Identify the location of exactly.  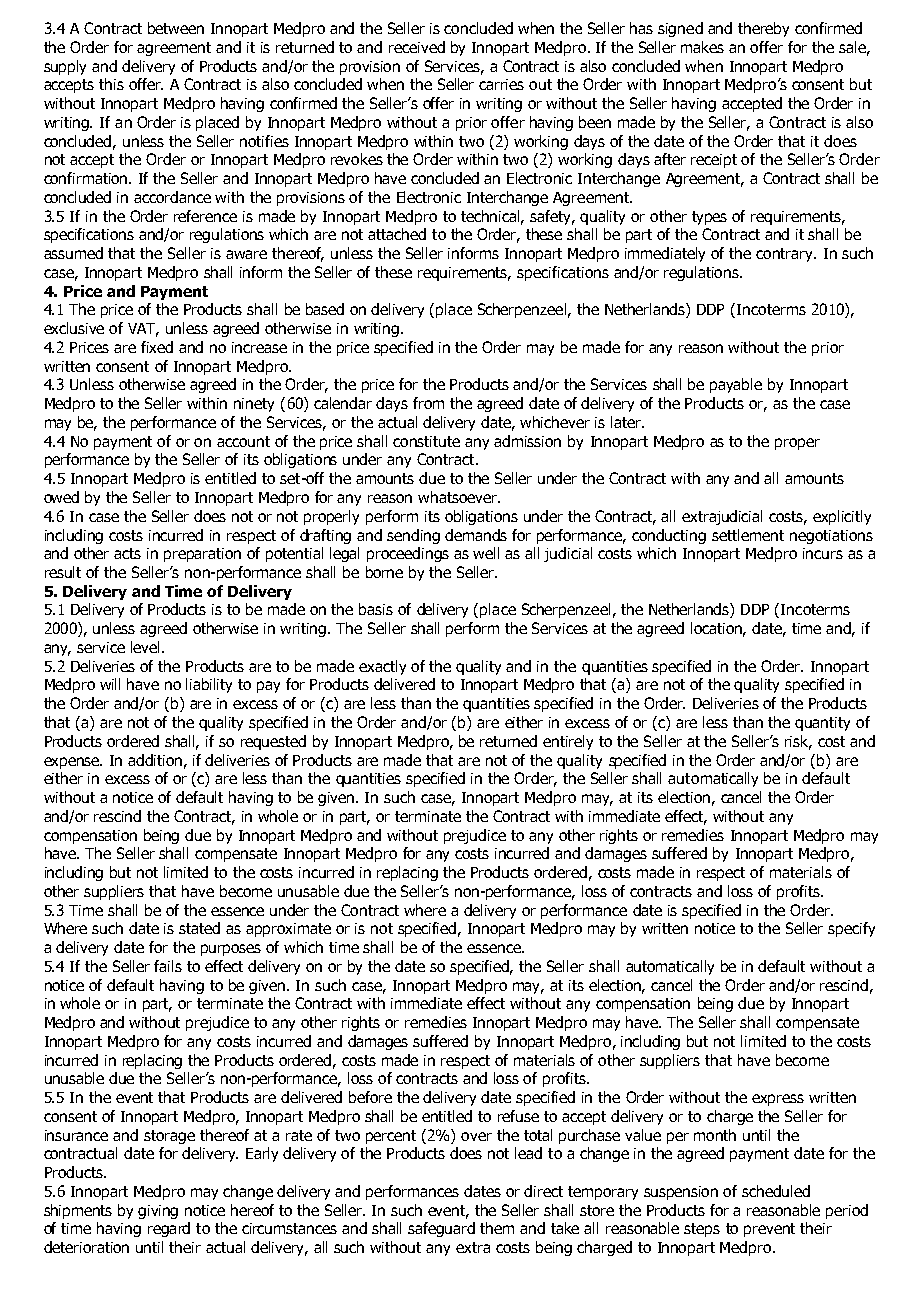
(382, 667).
